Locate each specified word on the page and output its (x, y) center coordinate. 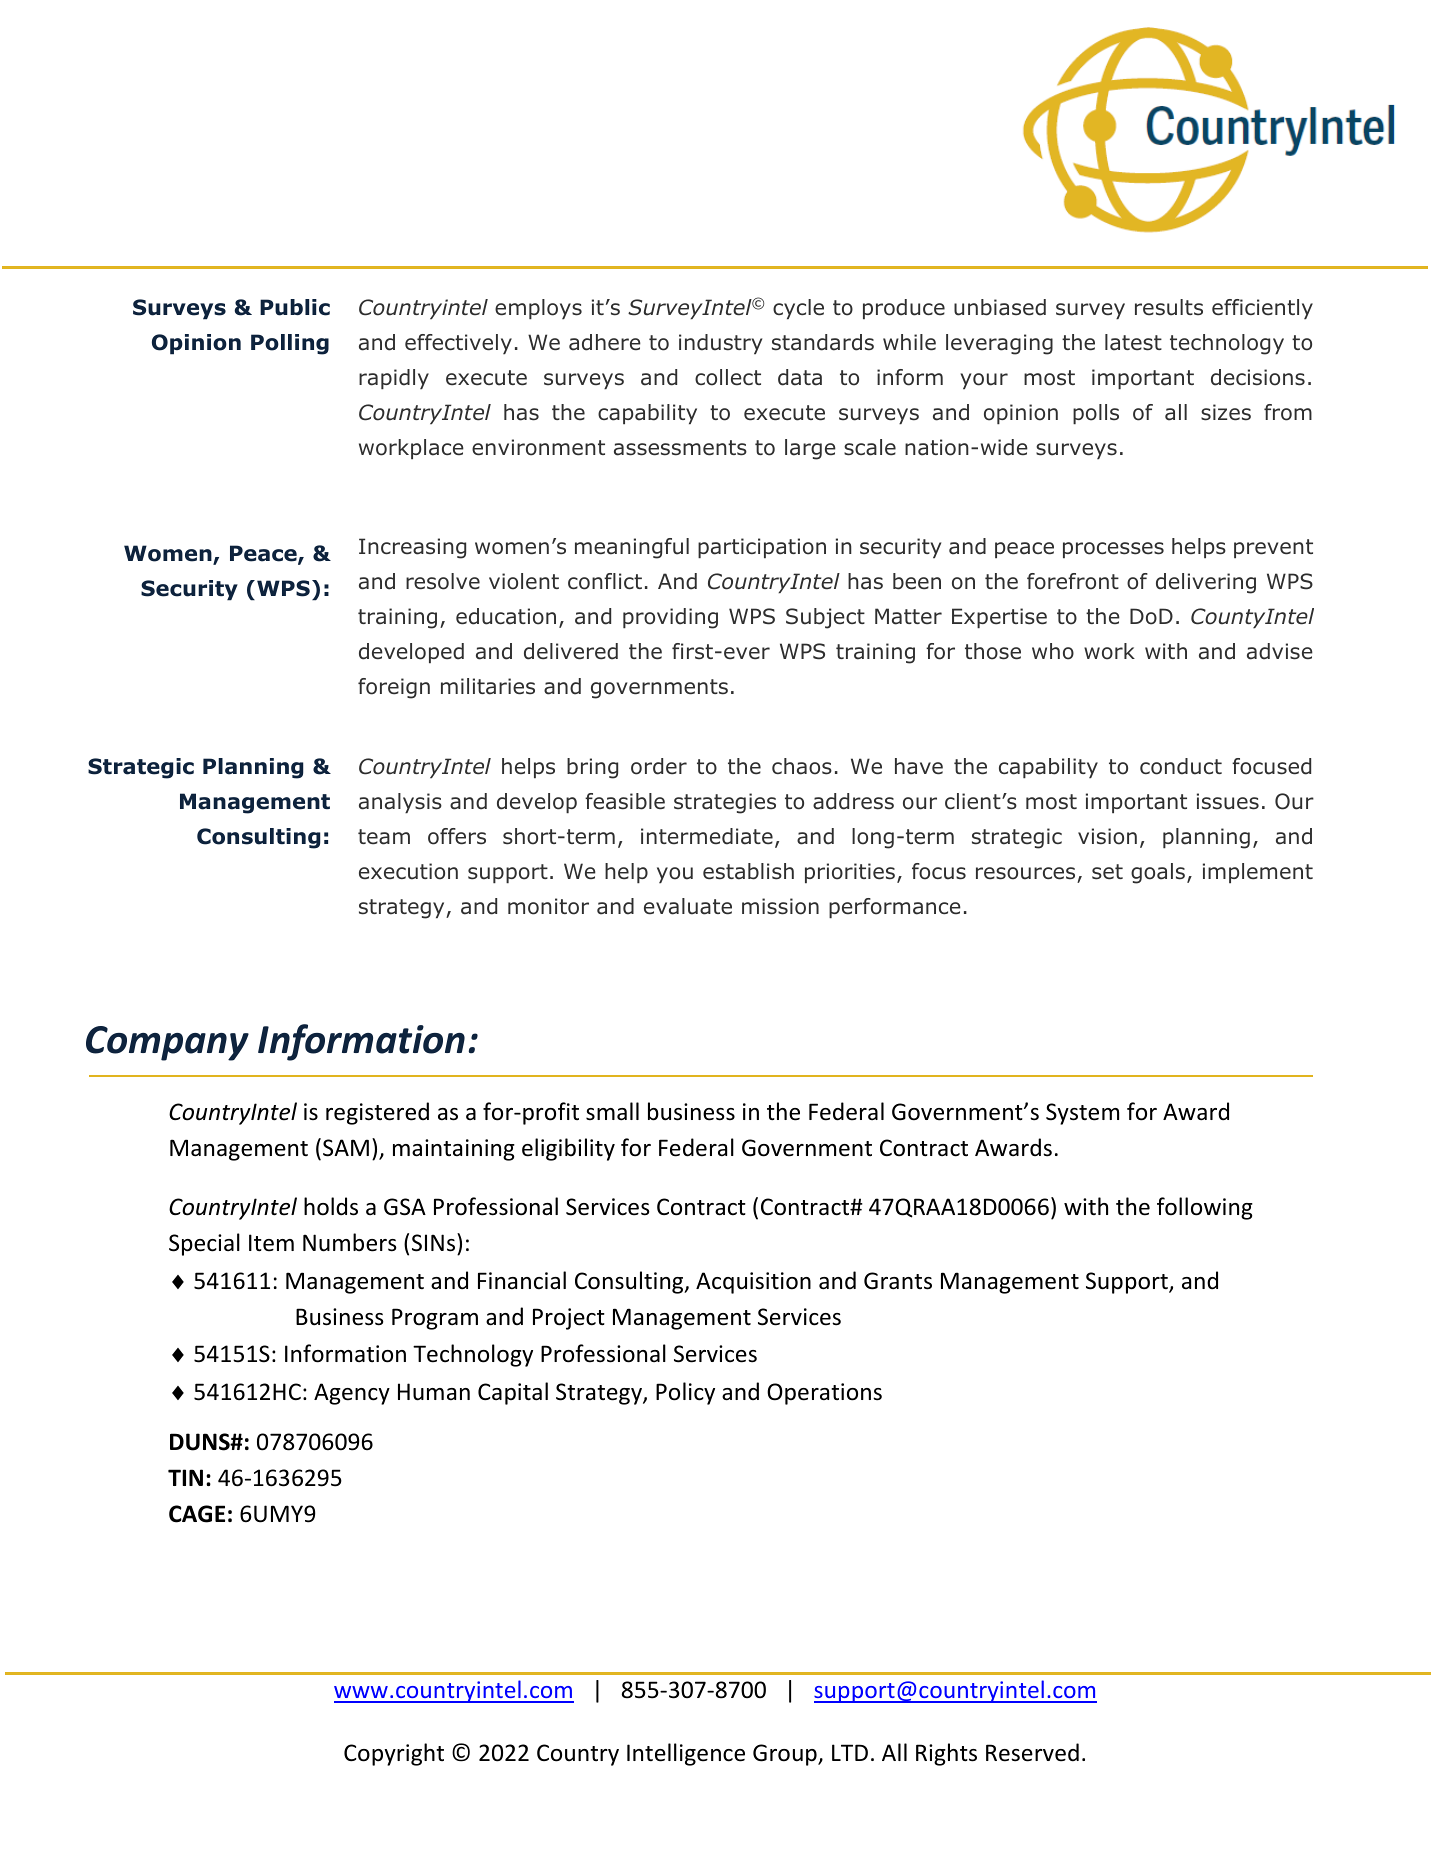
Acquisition (753, 1283)
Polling (290, 344)
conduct (1181, 766)
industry (720, 344)
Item (271, 1243)
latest (1133, 342)
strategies (725, 803)
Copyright (394, 1754)
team (384, 837)
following (1205, 1208)
